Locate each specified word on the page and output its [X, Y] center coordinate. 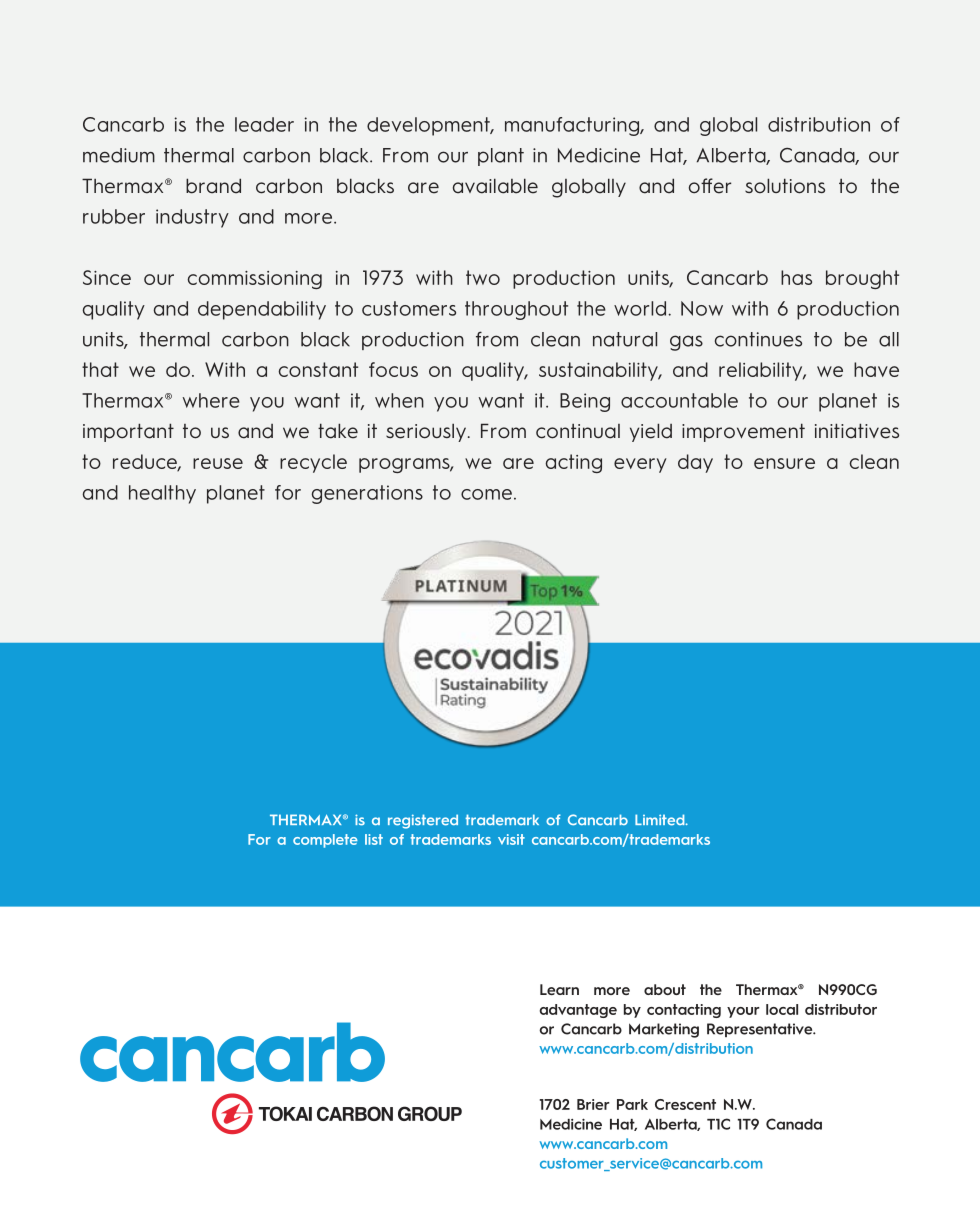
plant [501, 157]
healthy [162, 494]
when [399, 400]
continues [758, 339]
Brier [593, 1104]
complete [325, 841]
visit [511, 839]
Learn [559, 989]
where [211, 400]
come [486, 494]
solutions [785, 186]
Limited [661, 820]
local [782, 1009]
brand [213, 186]
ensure [784, 463]
